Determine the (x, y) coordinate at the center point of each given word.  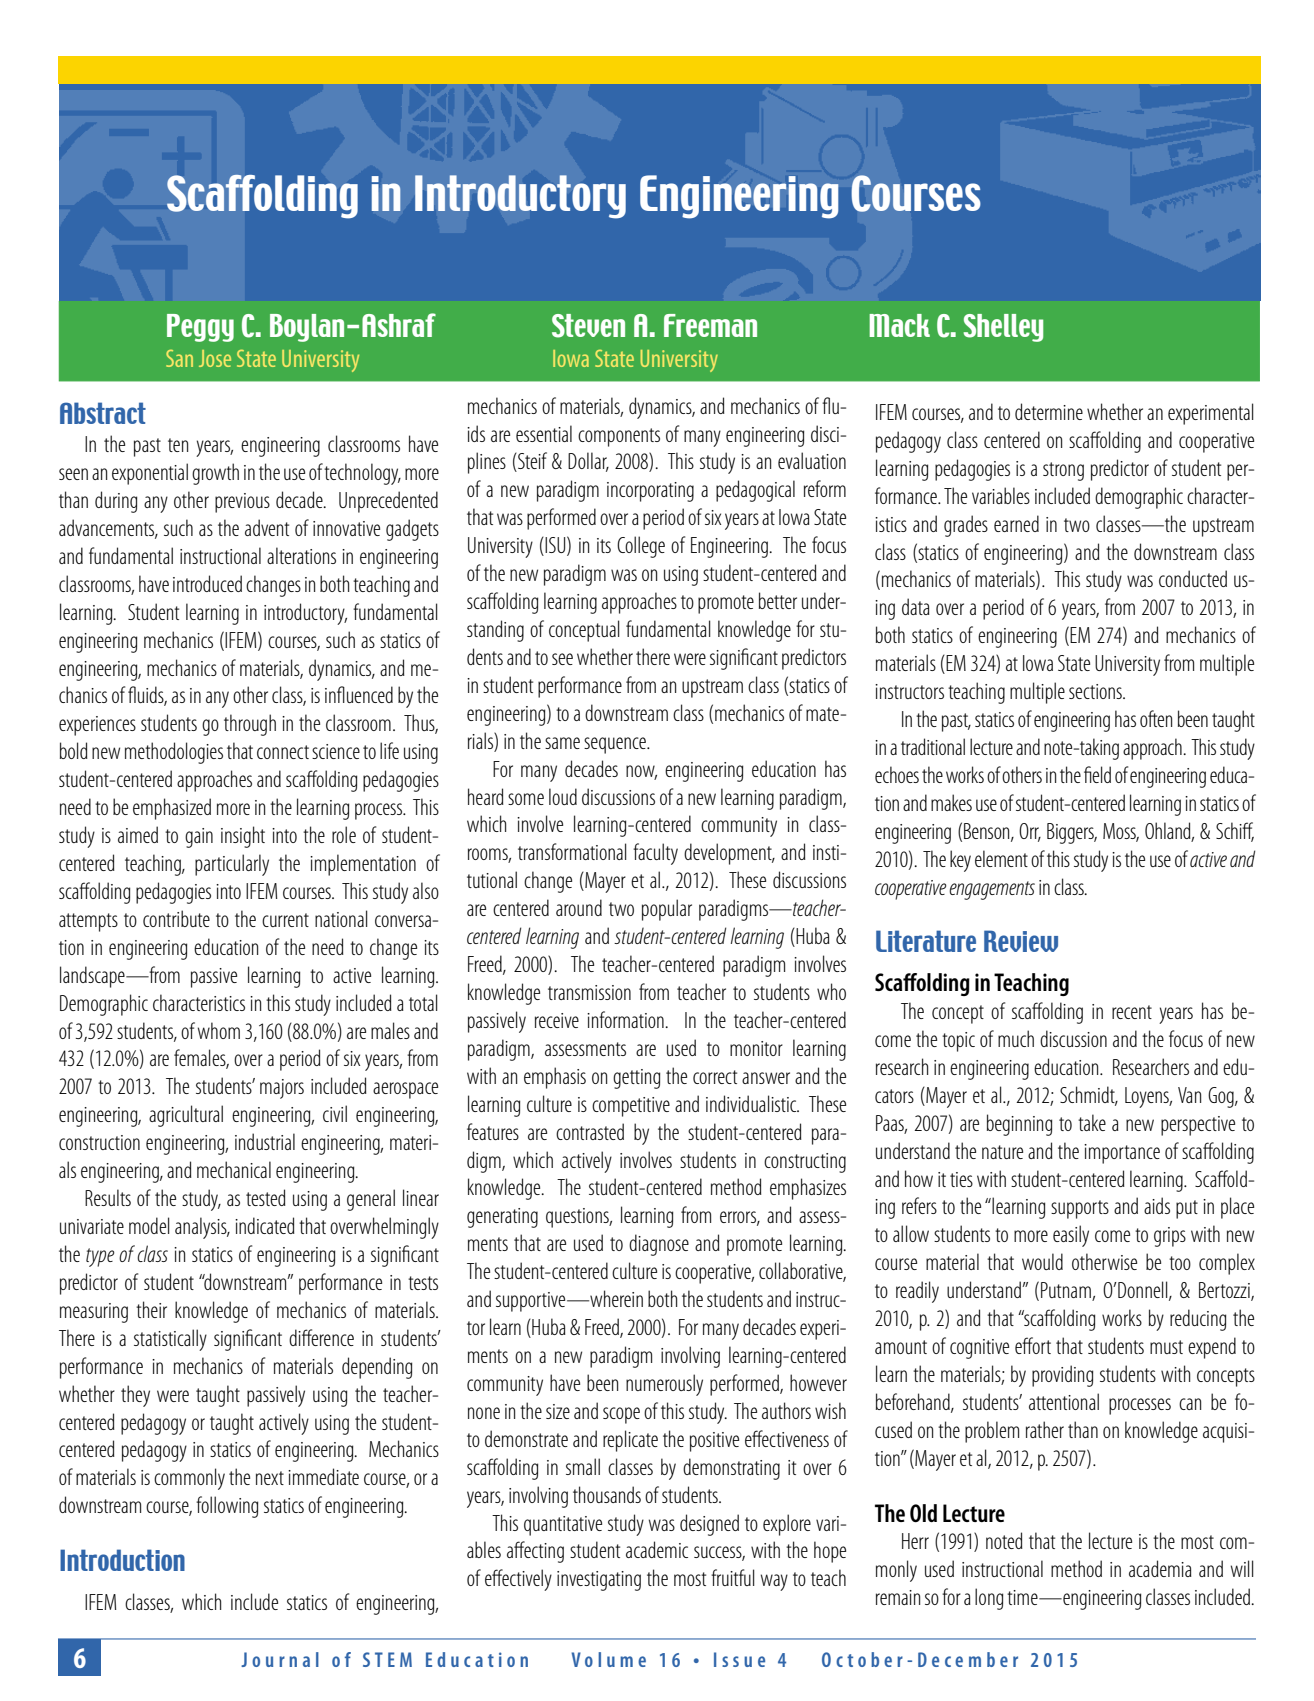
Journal (280, 1659)
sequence (616, 745)
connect (283, 752)
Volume (608, 1659)
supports (1080, 1209)
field (1097, 774)
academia (1160, 1568)
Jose (215, 358)
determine (1049, 411)
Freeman (710, 325)
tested (266, 1197)
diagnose (659, 1245)
